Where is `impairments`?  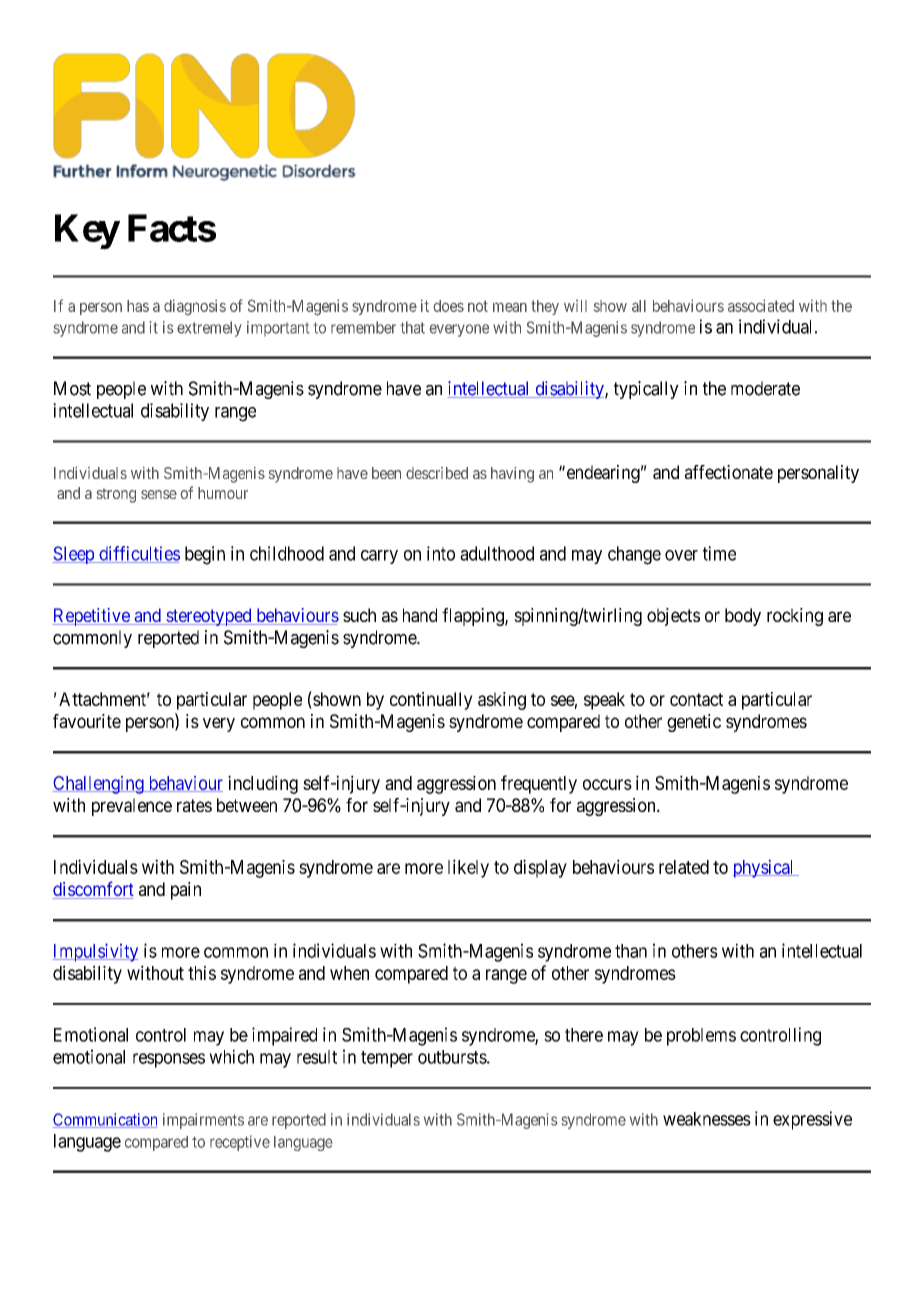 impairments is located at coordinates (203, 1121).
